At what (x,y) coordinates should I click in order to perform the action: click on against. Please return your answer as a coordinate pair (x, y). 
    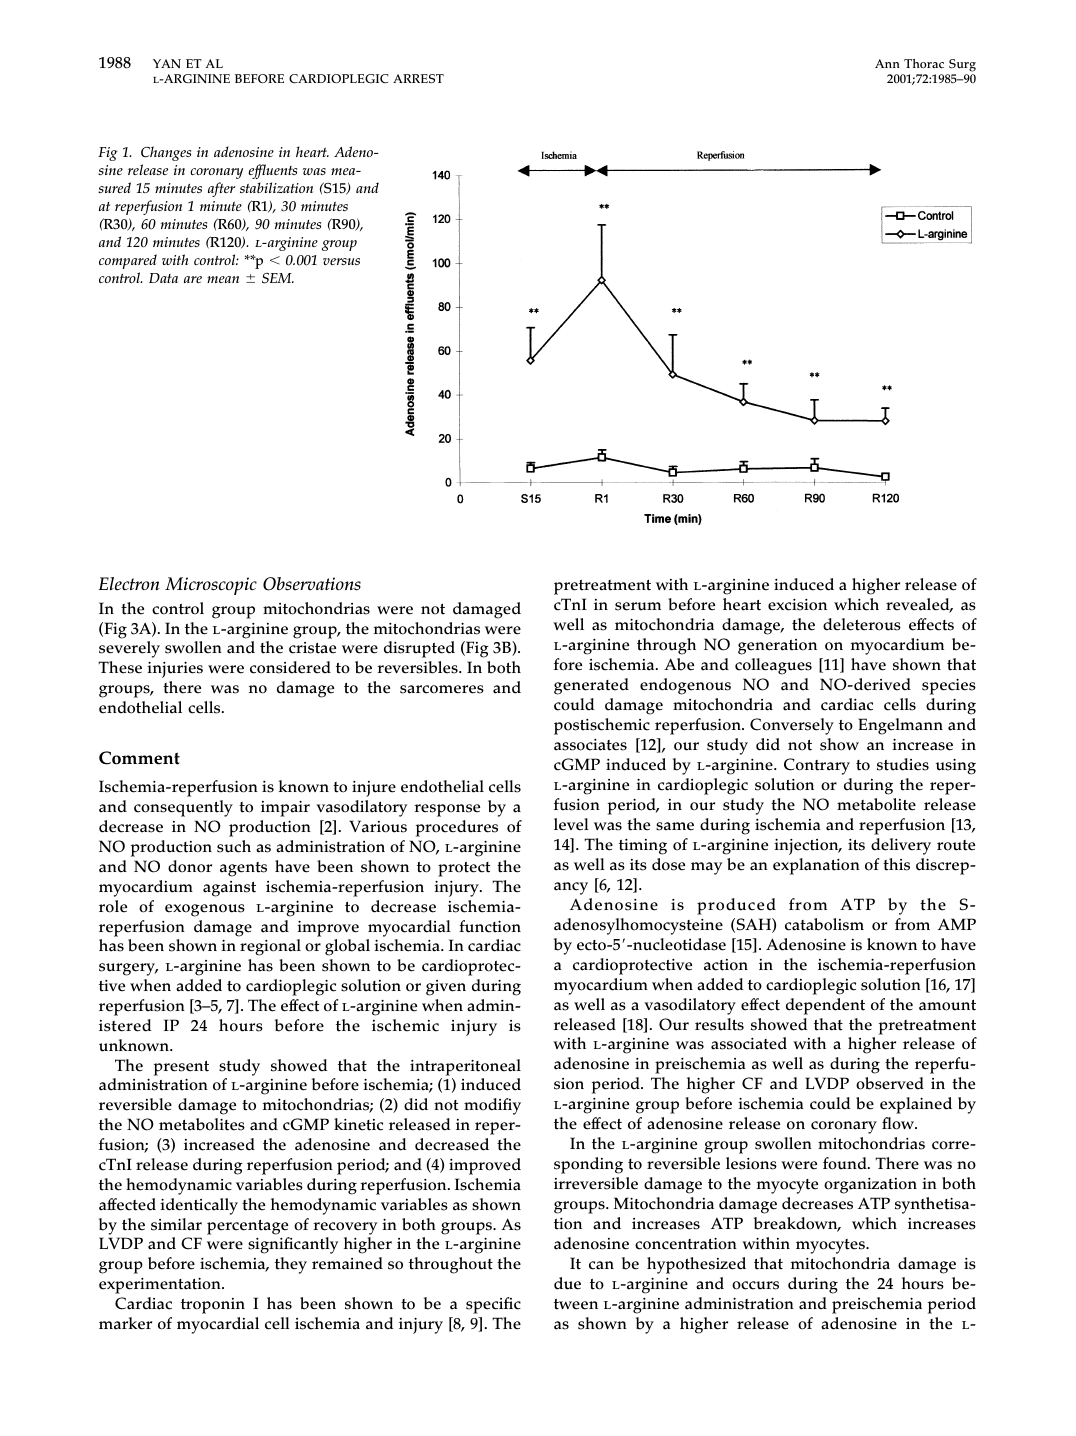
    Looking at the image, I should click on (229, 889).
